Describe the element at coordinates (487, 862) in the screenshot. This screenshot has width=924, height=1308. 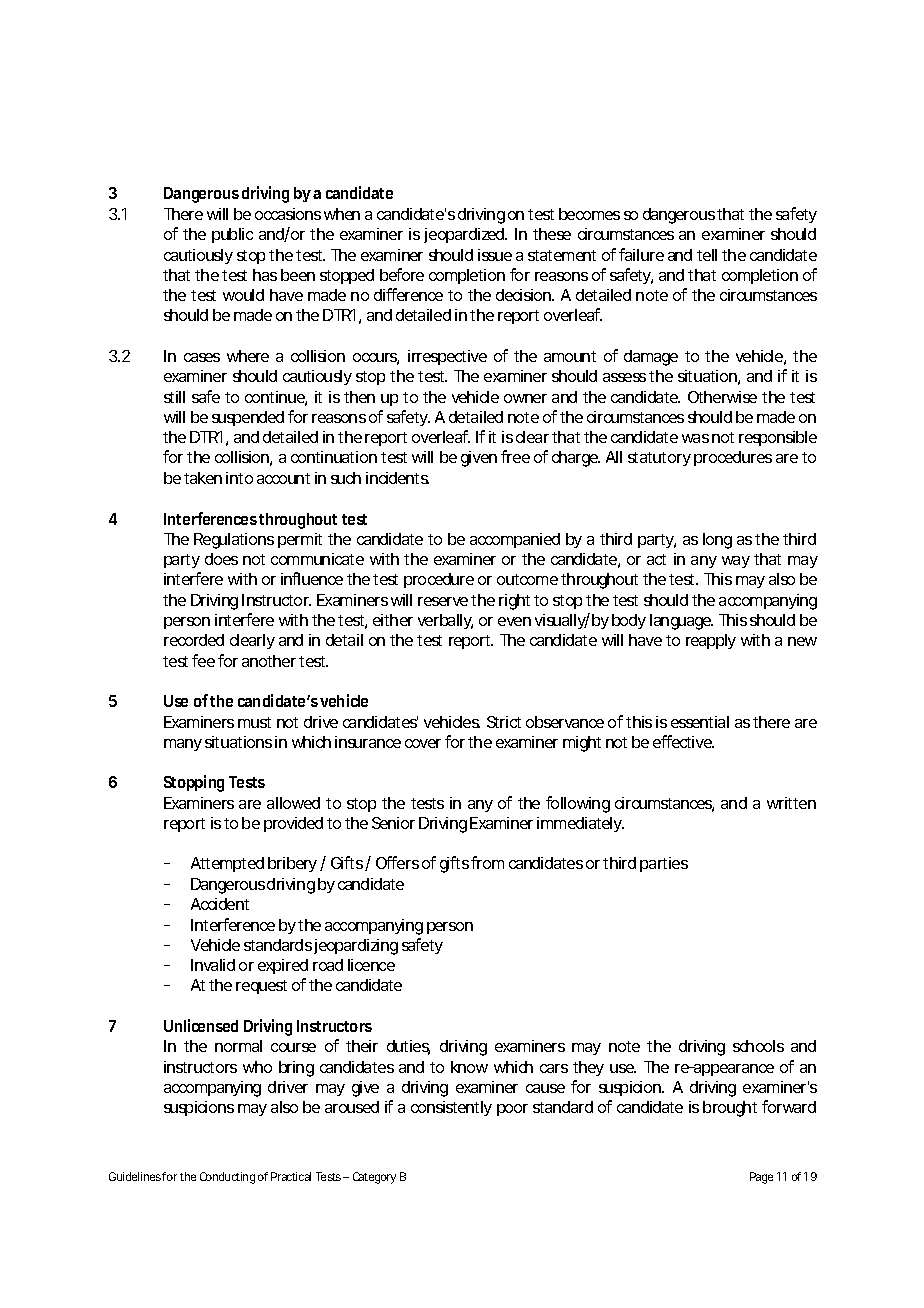
I see `from` at that location.
